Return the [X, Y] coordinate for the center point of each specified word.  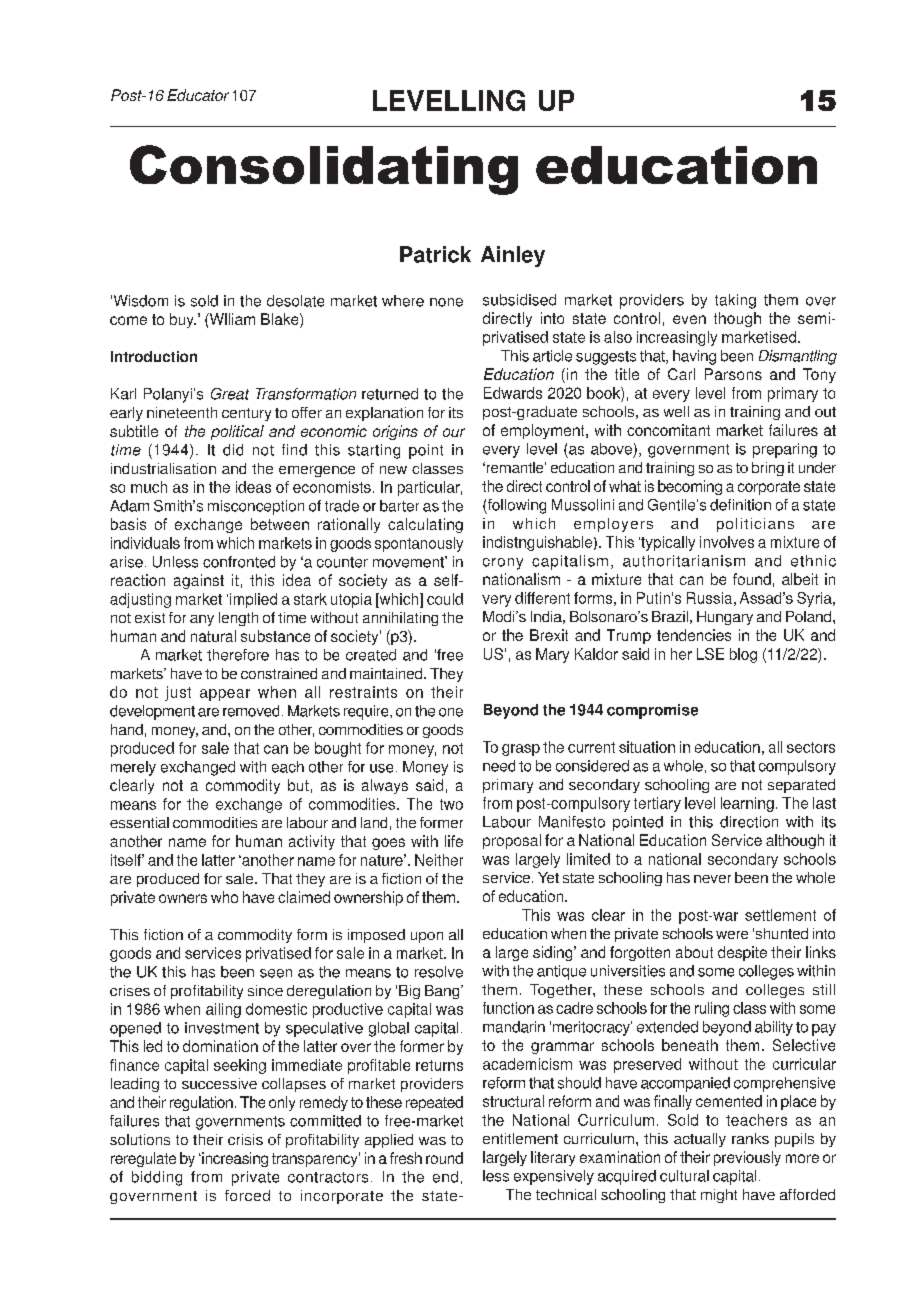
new [393, 470]
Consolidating [324, 170]
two [451, 804]
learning [747, 804]
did [233, 450]
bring [768, 469]
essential [139, 822]
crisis [245, 1139]
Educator [198, 95]
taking [735, 301]
